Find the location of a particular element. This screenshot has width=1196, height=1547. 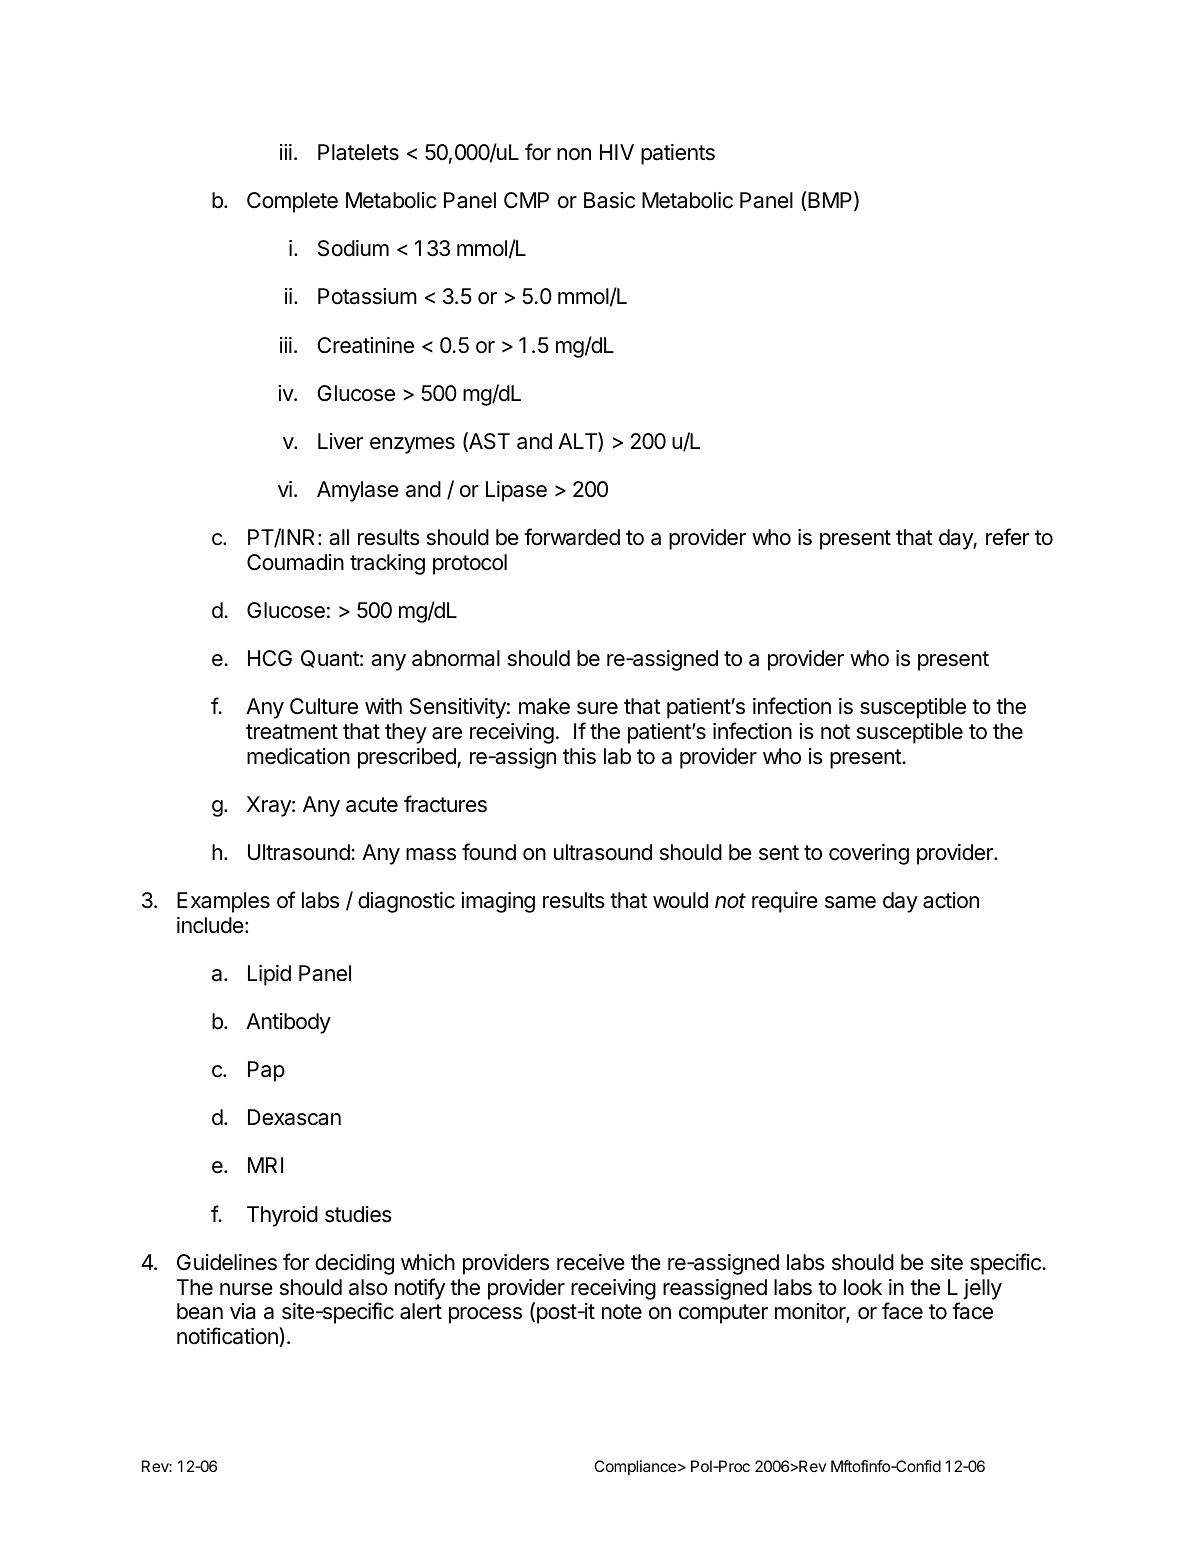

Basic is located at coordinates (609, 200).
